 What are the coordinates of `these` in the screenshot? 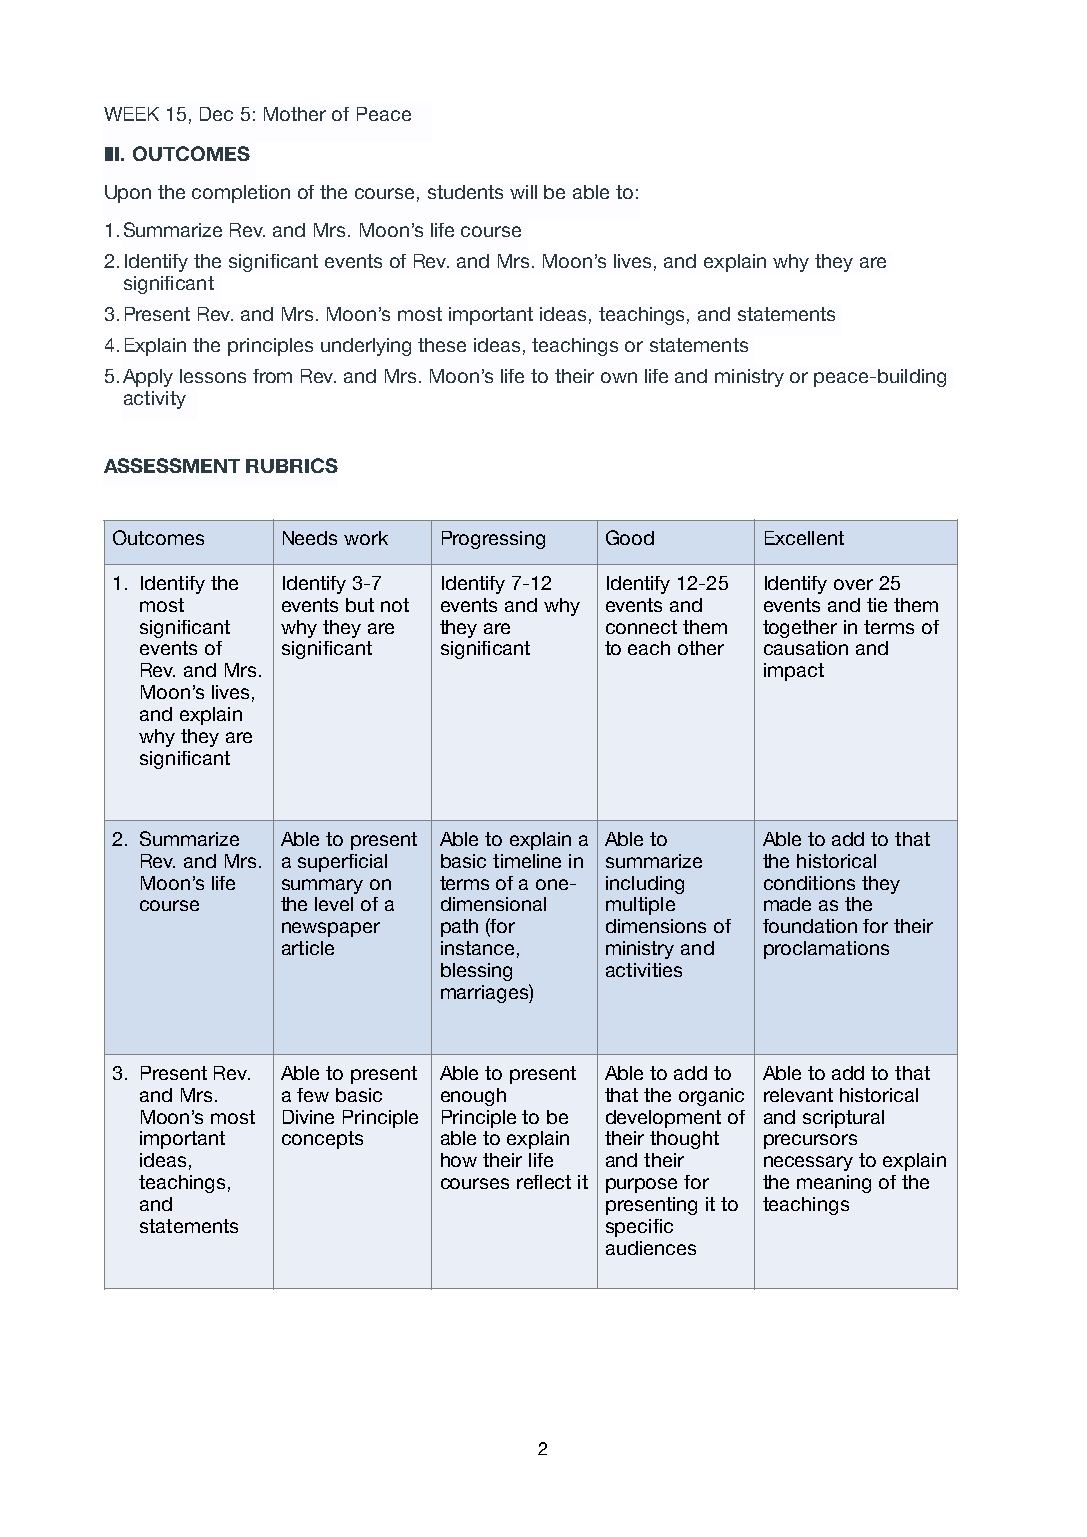 It's located at (442, 345).
